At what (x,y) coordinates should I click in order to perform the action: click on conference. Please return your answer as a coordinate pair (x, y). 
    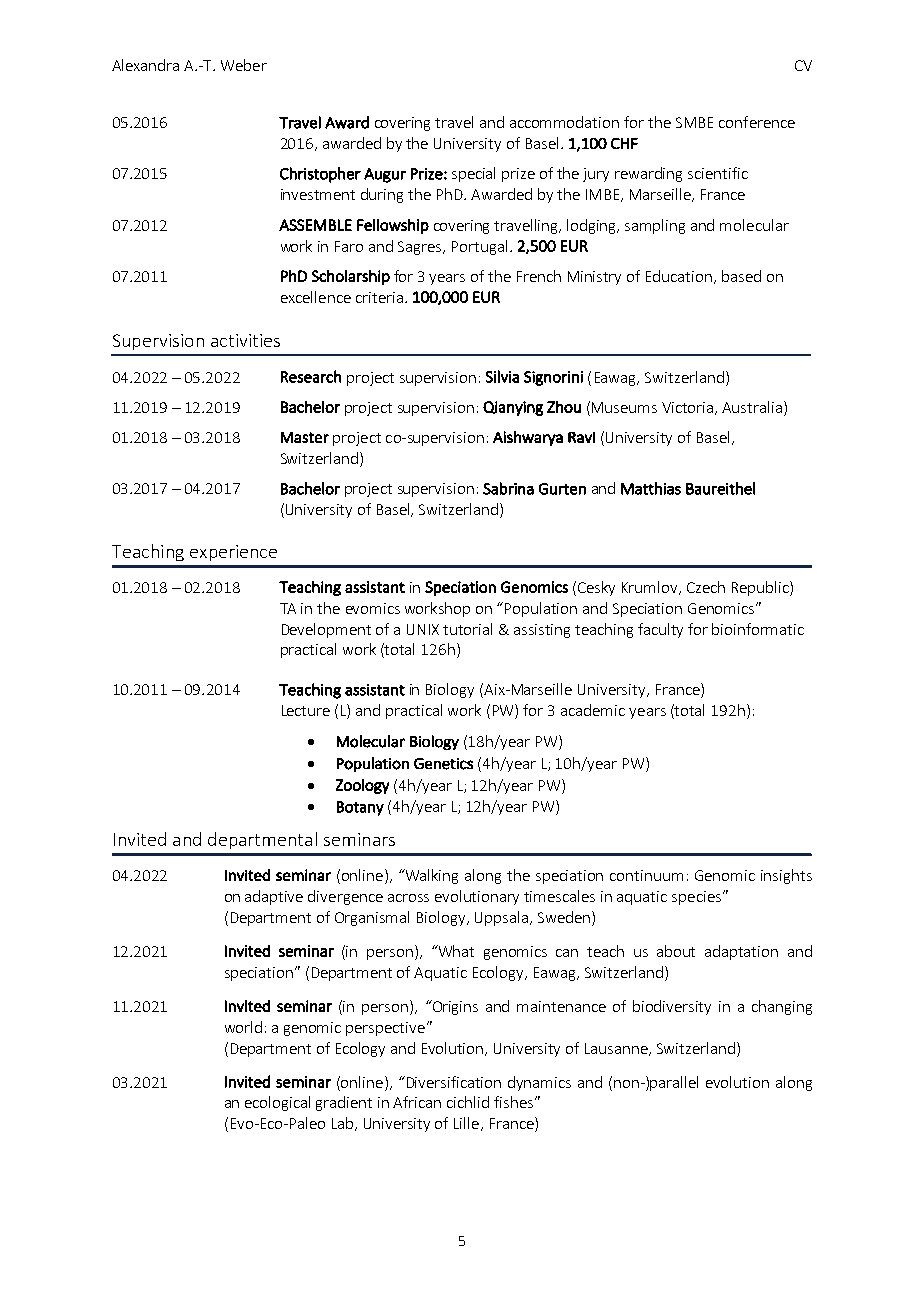
    Looking at the image, I should click on (757, 122).
